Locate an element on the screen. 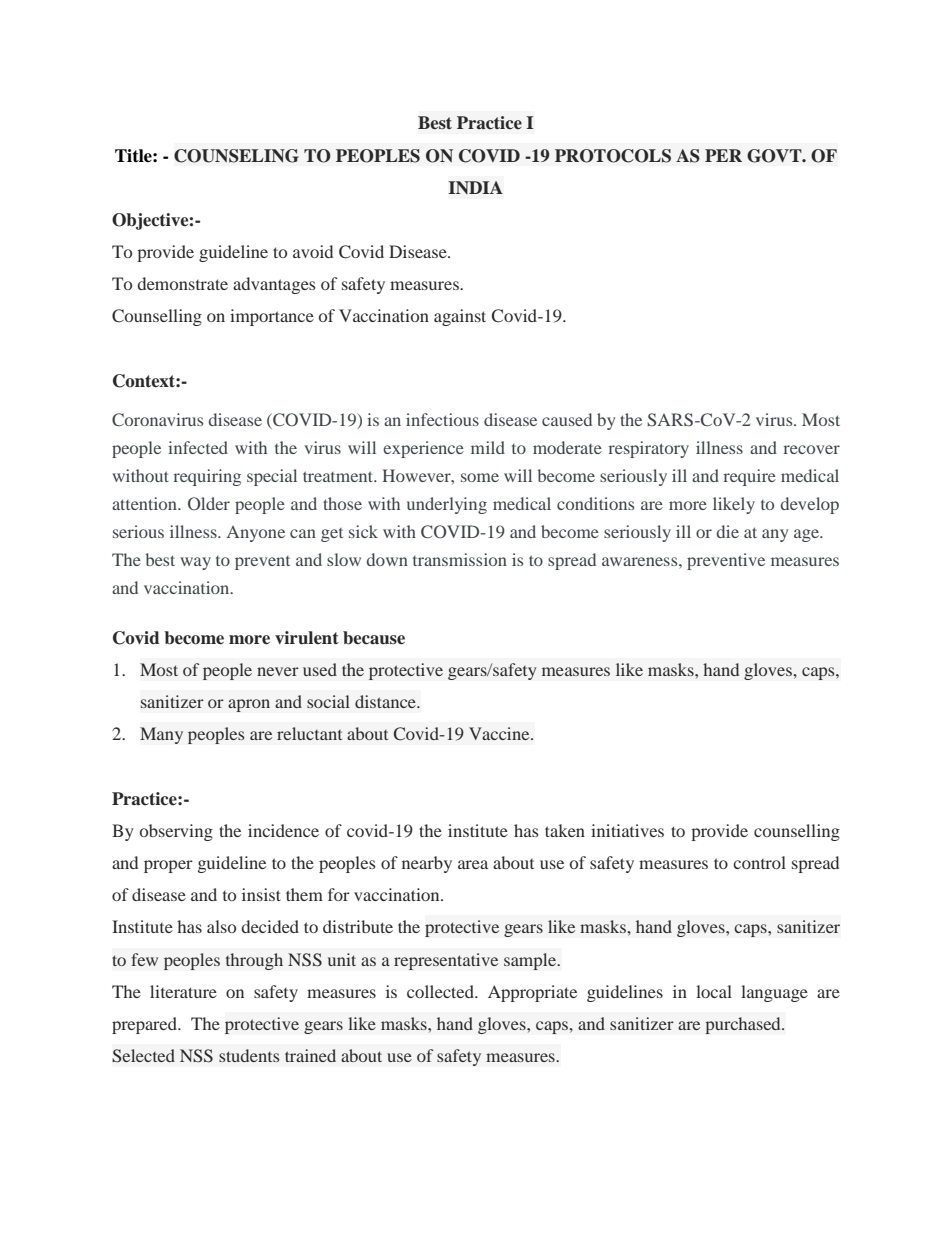 The width and height of the screenshot is (952, 1233). die is located at coordinates (728, 531).
